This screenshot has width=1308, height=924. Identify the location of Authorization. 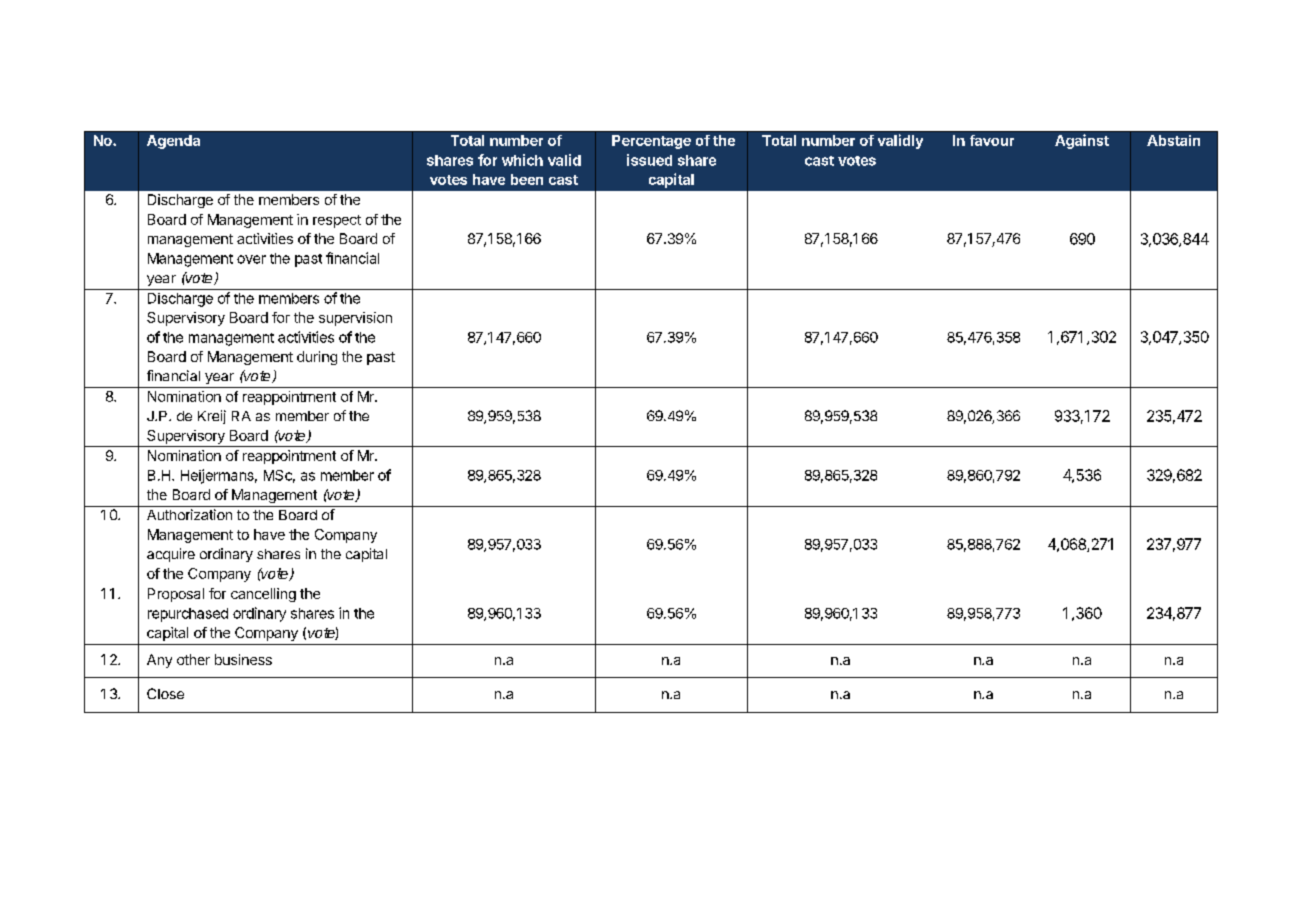
(189, 514).
